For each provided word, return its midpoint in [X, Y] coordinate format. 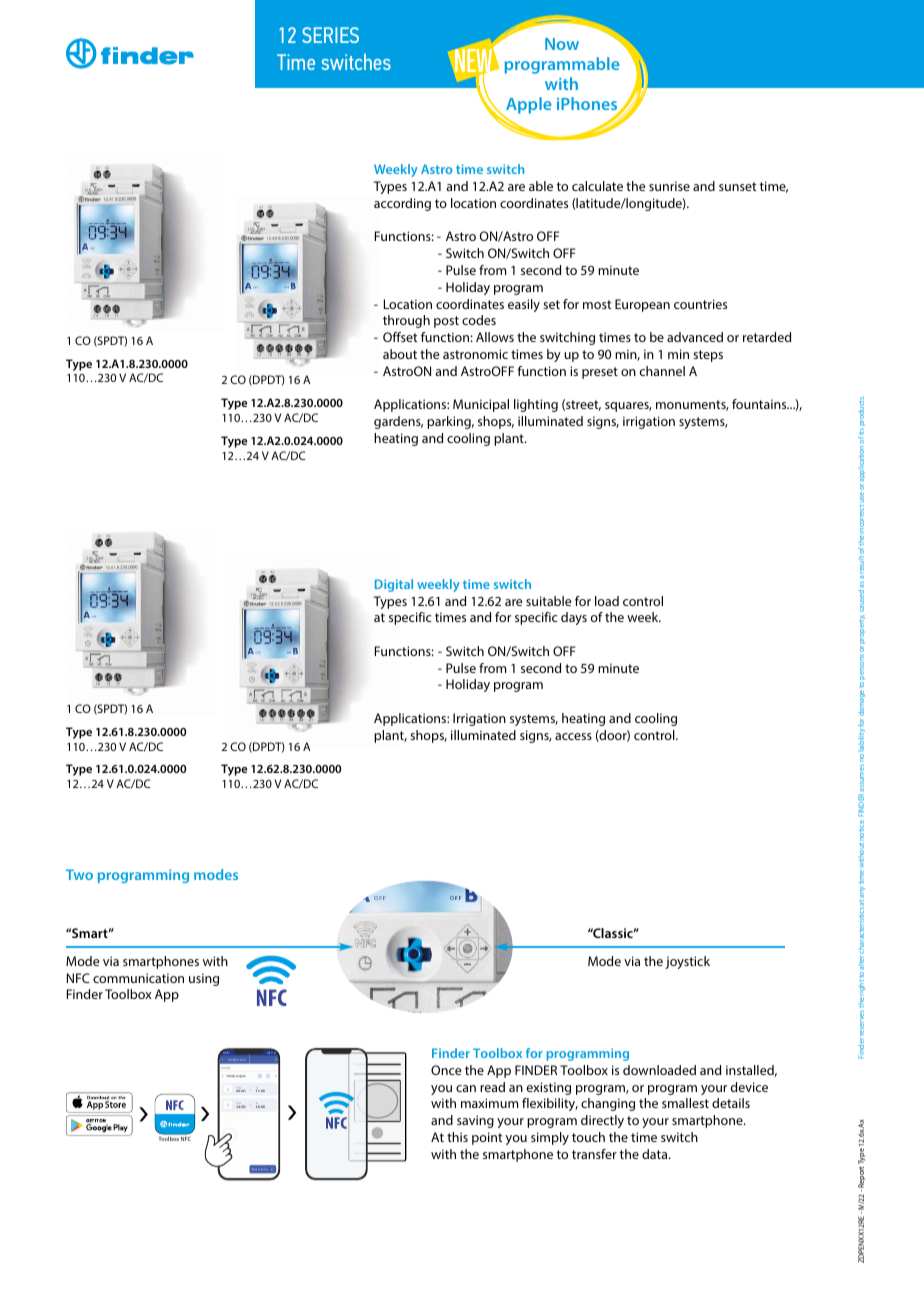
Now [562, 44]
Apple [528, 107]
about [400, 354]
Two [79, 874]
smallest [685, 1103]
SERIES [330, 35]
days [574, 618]
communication [138, 978]
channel [662, 371]
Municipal [481, 405]
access [573, 736]
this [457, 1137]
